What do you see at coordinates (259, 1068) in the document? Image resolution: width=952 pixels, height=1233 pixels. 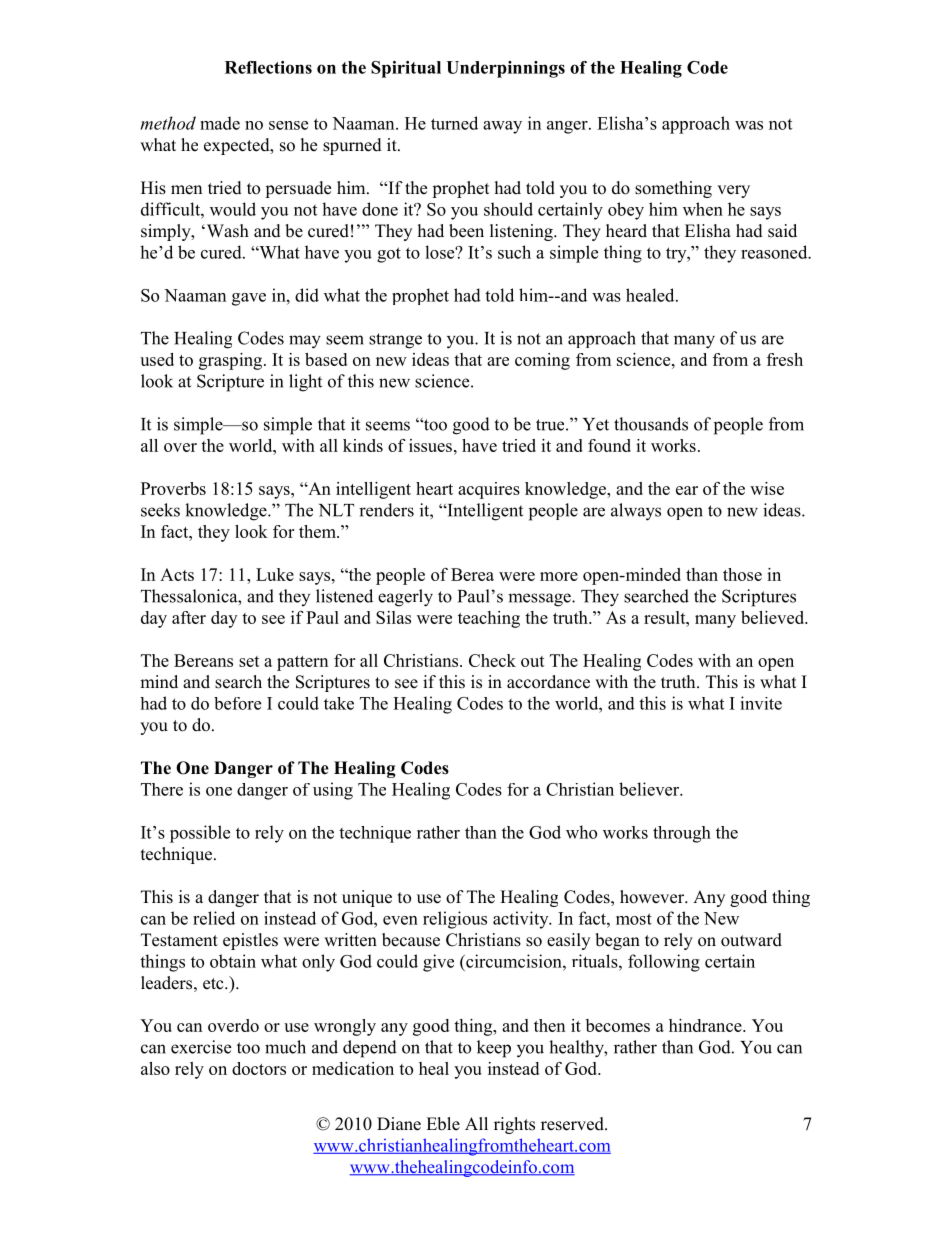 I see `doctors` at bounding box center [259, 1068].
